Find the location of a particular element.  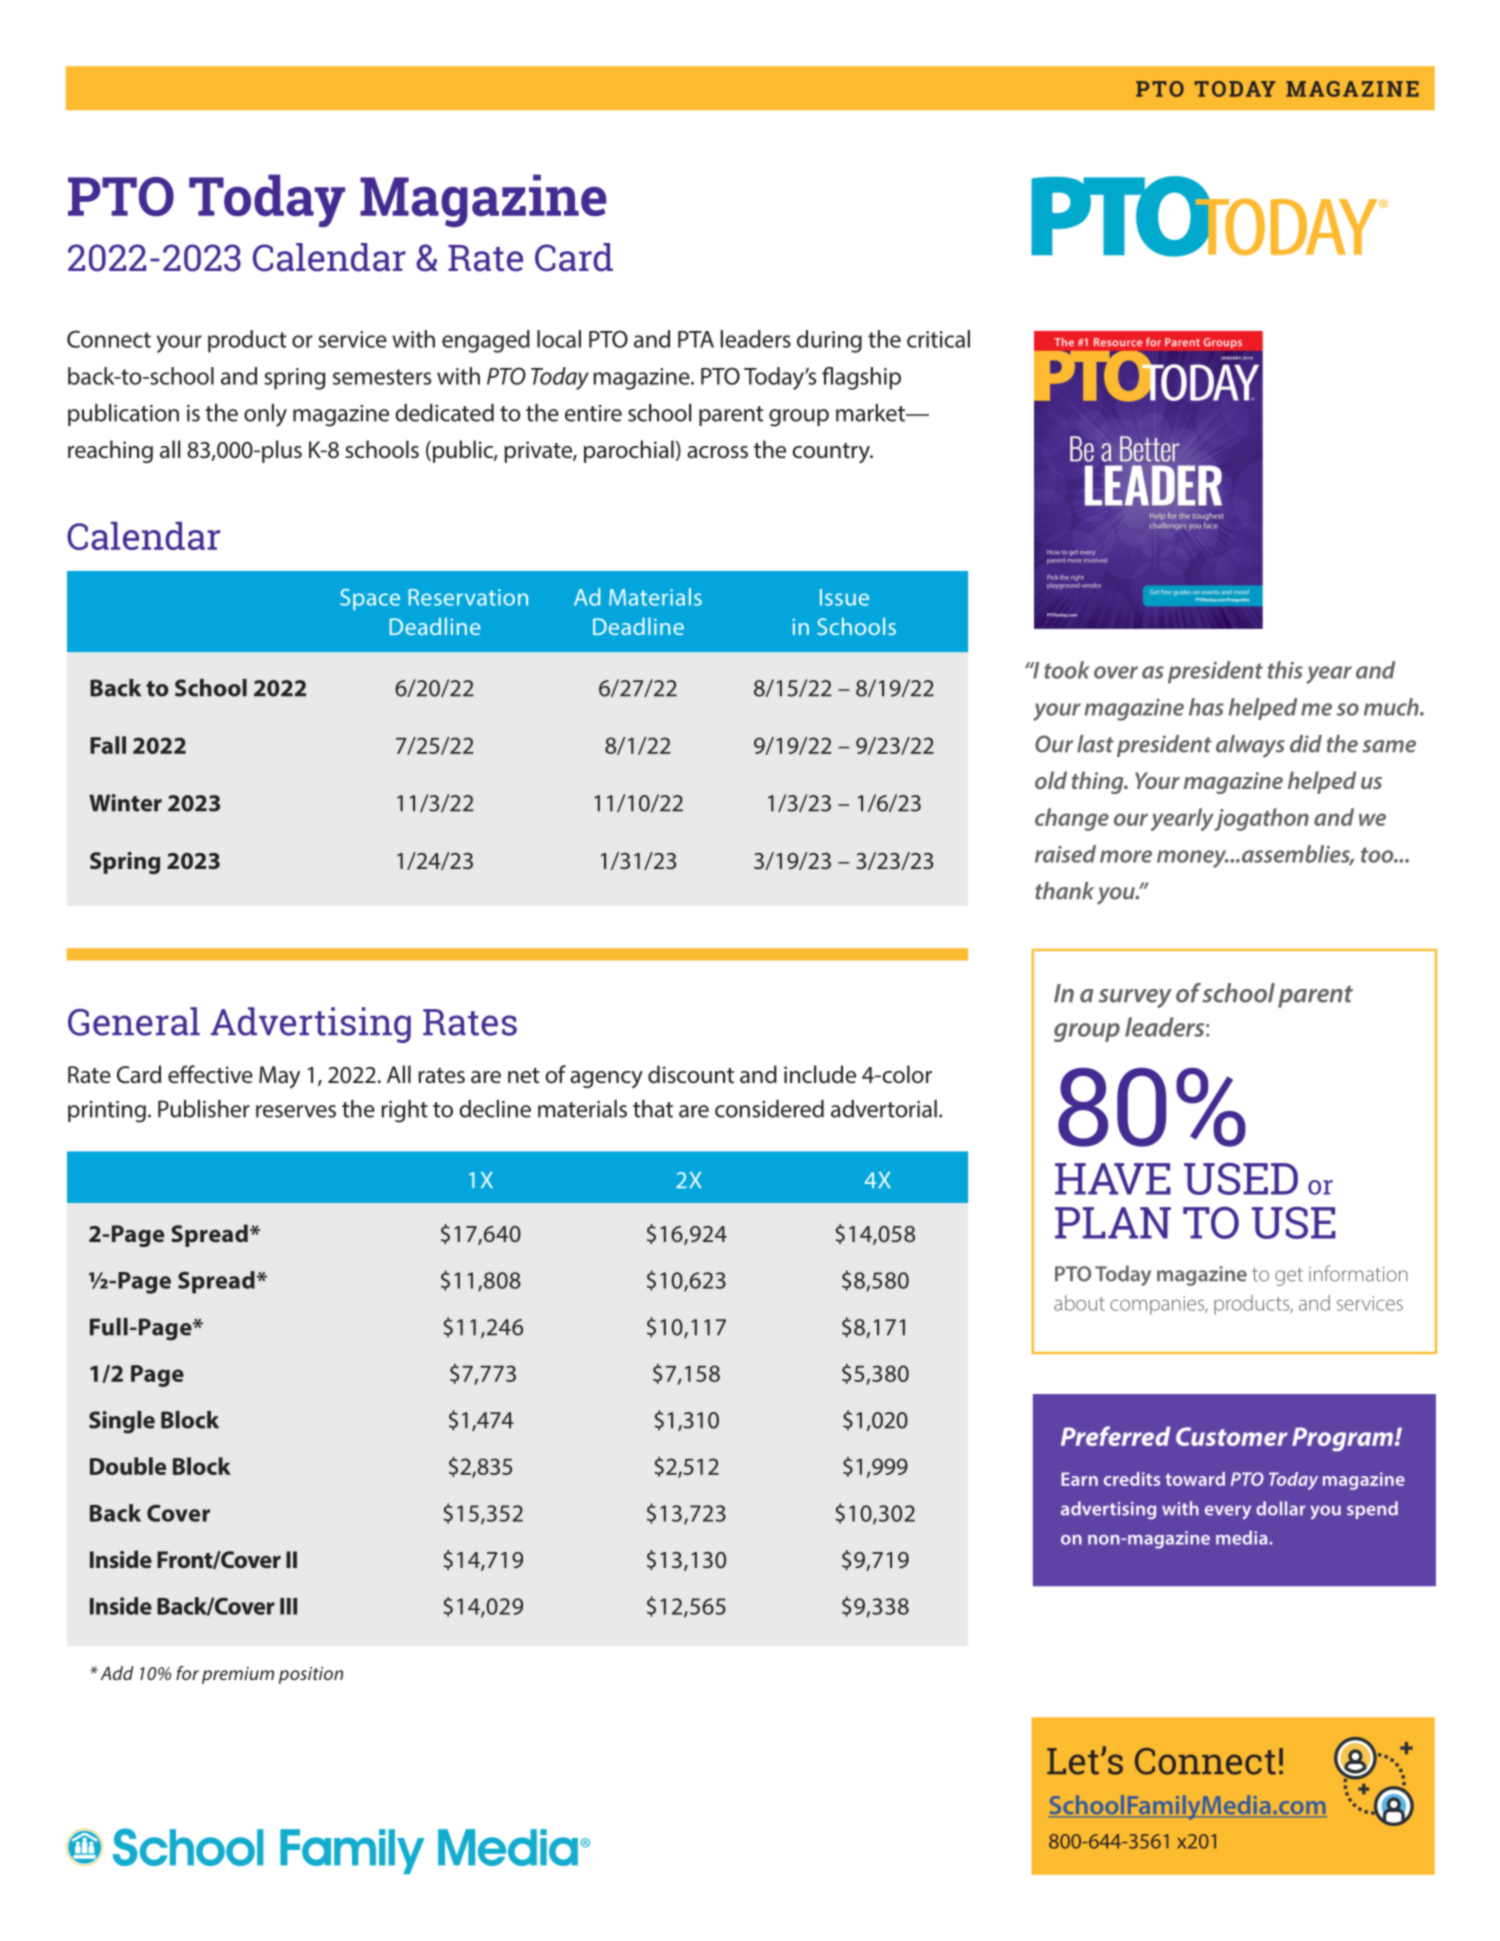

only is located at coordinates (265, 415).
